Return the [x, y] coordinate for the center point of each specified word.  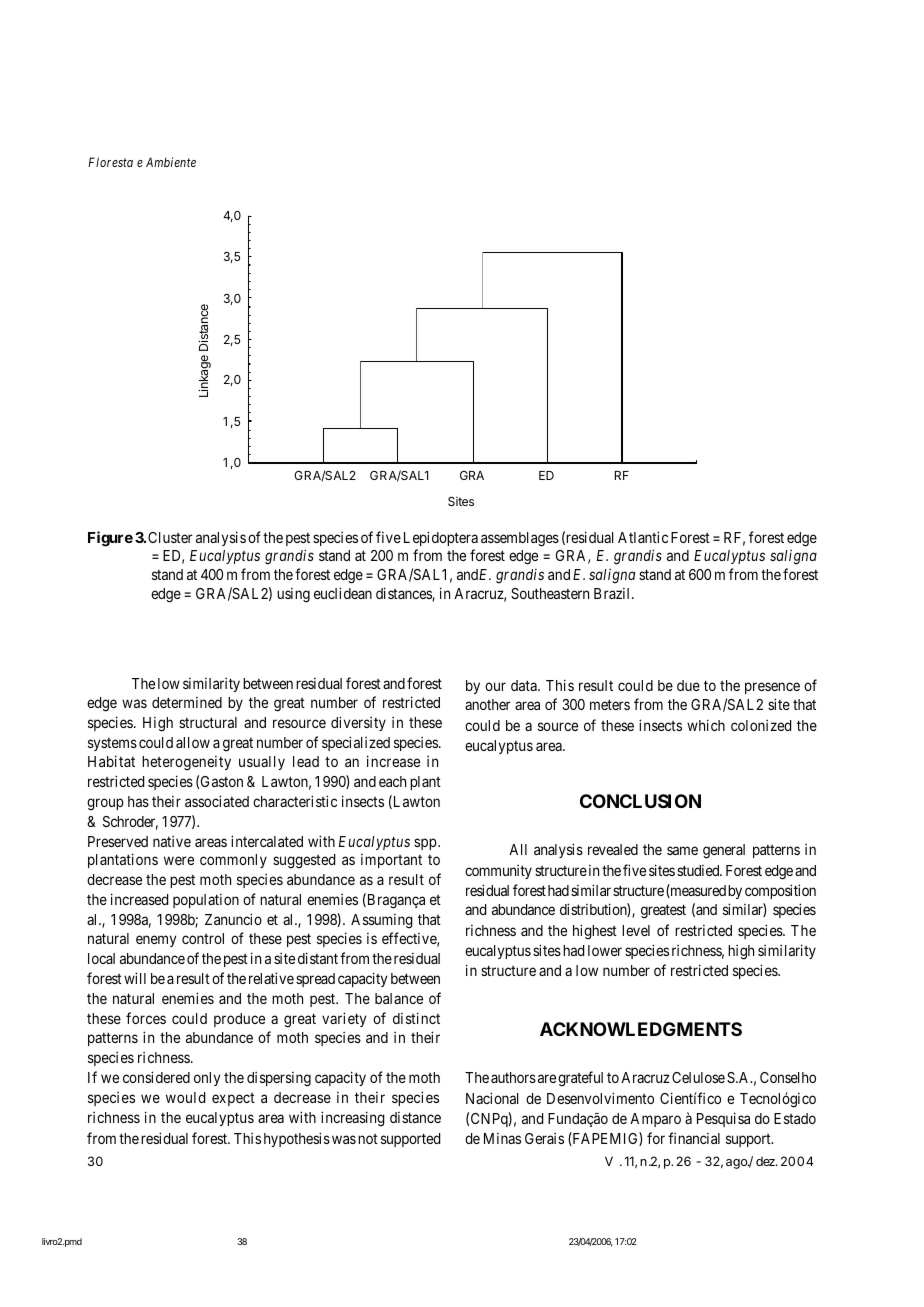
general [724, 851]
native [172, 841]
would [185, 1097]
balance [399, 998]
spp [426, 844]
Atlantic [643, 537]
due [688, 685]
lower [605, 950]
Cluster [170, 537]
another [488, 704]
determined [187, 702]
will [135, 978]
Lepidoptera [441, 538]
